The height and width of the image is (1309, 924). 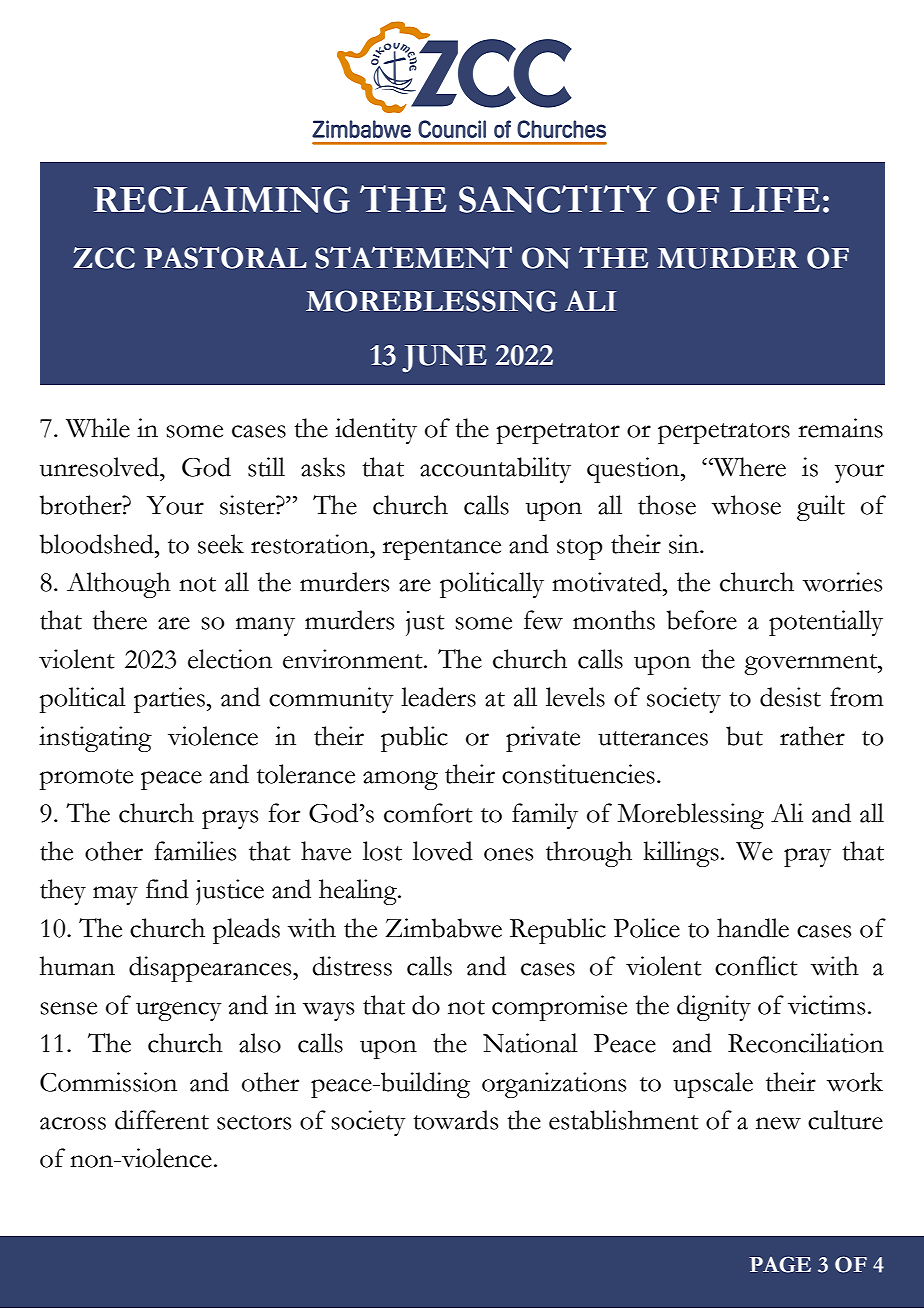 I want to click on unresolved, so click(x=100, y=467).
